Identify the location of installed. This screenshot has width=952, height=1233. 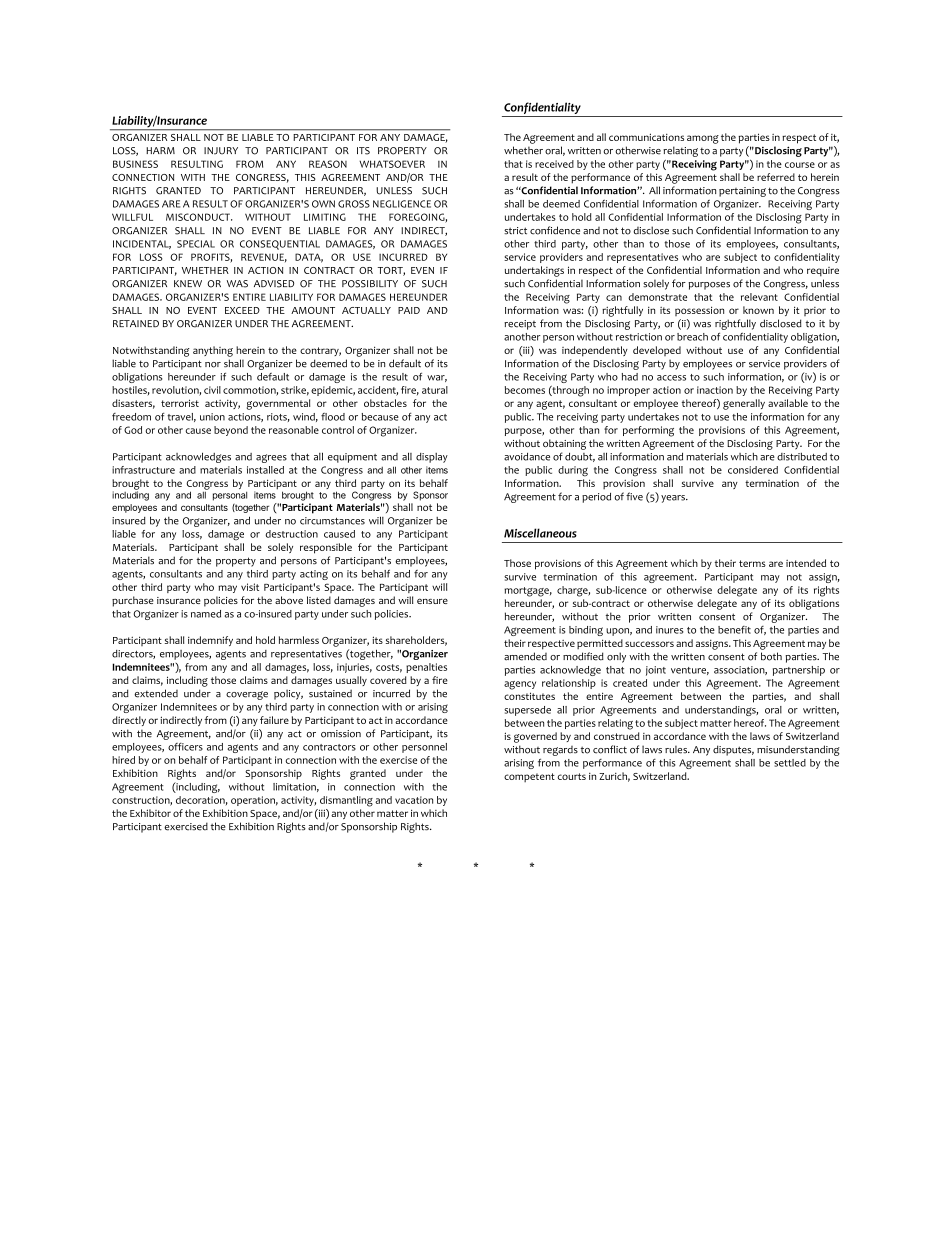
(265, 470).
